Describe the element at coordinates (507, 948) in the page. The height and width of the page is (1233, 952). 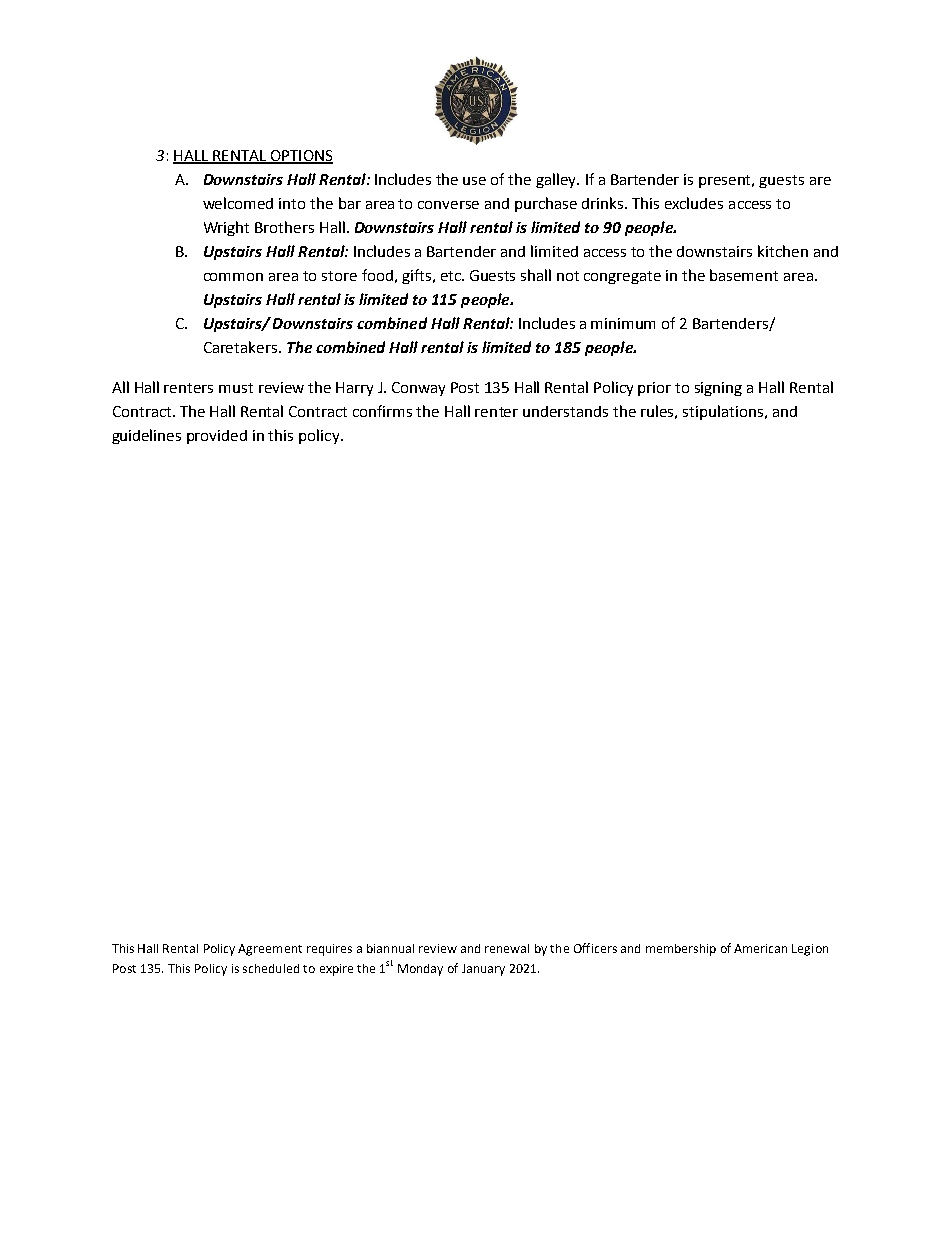
I see `renewal` at that location.
